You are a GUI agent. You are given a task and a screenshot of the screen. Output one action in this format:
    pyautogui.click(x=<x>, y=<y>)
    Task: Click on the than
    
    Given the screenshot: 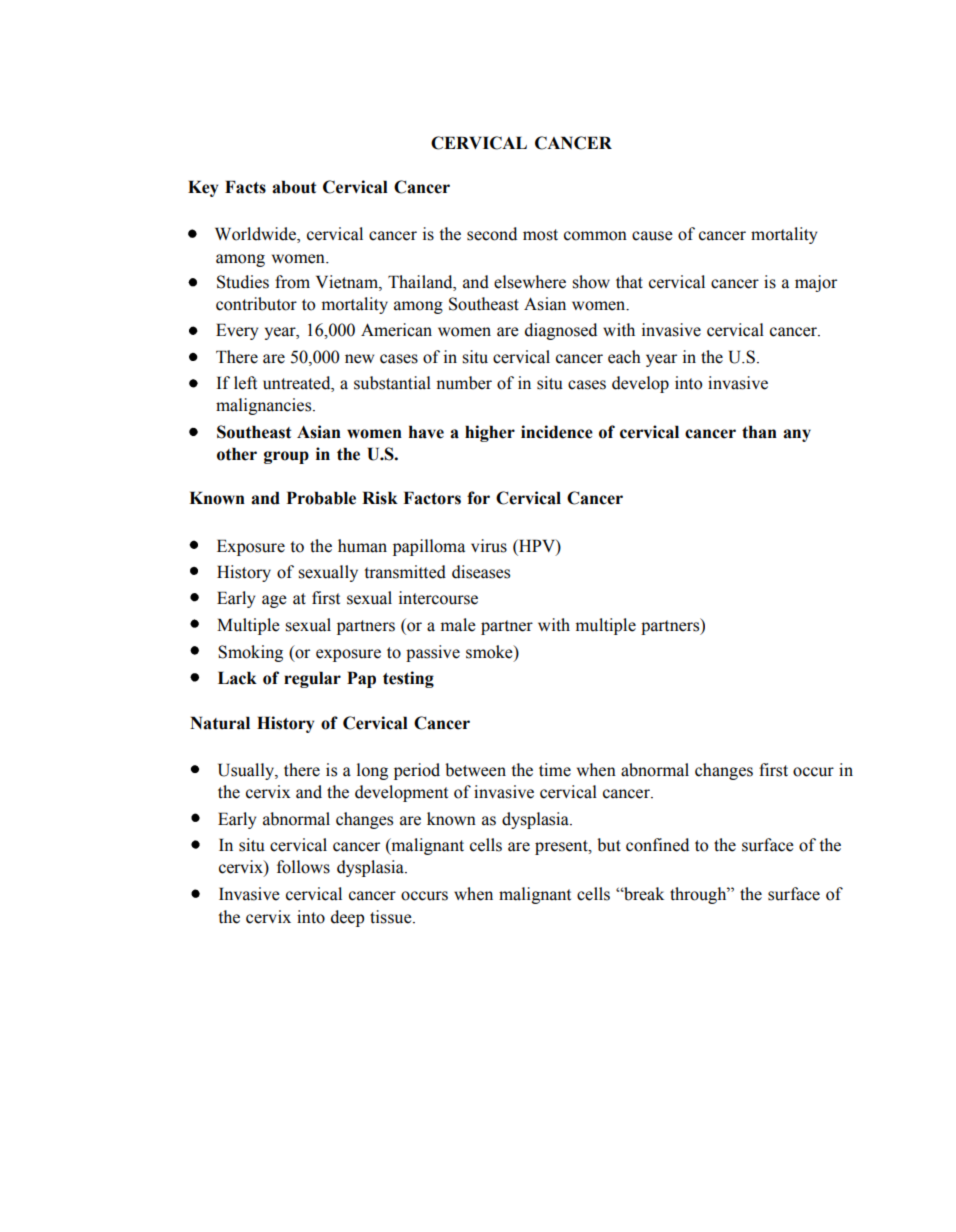 What is the action you would take?
    pyautogui.click(x=759, y=432)
